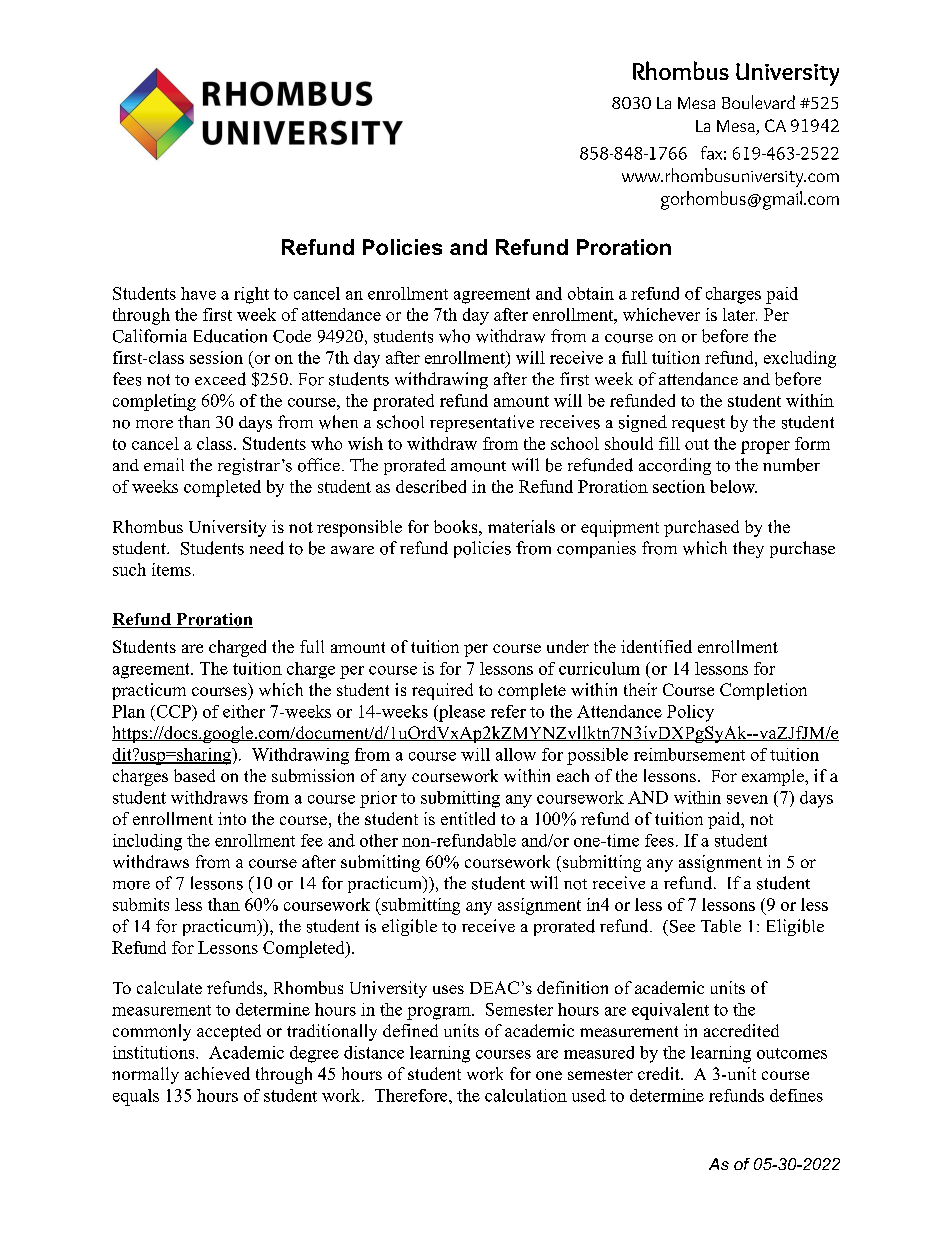 This document has height=1233, width=952. What do you see at coordinates (198, 293) in the document?
I see `have` at bounding box center [198, 293].
